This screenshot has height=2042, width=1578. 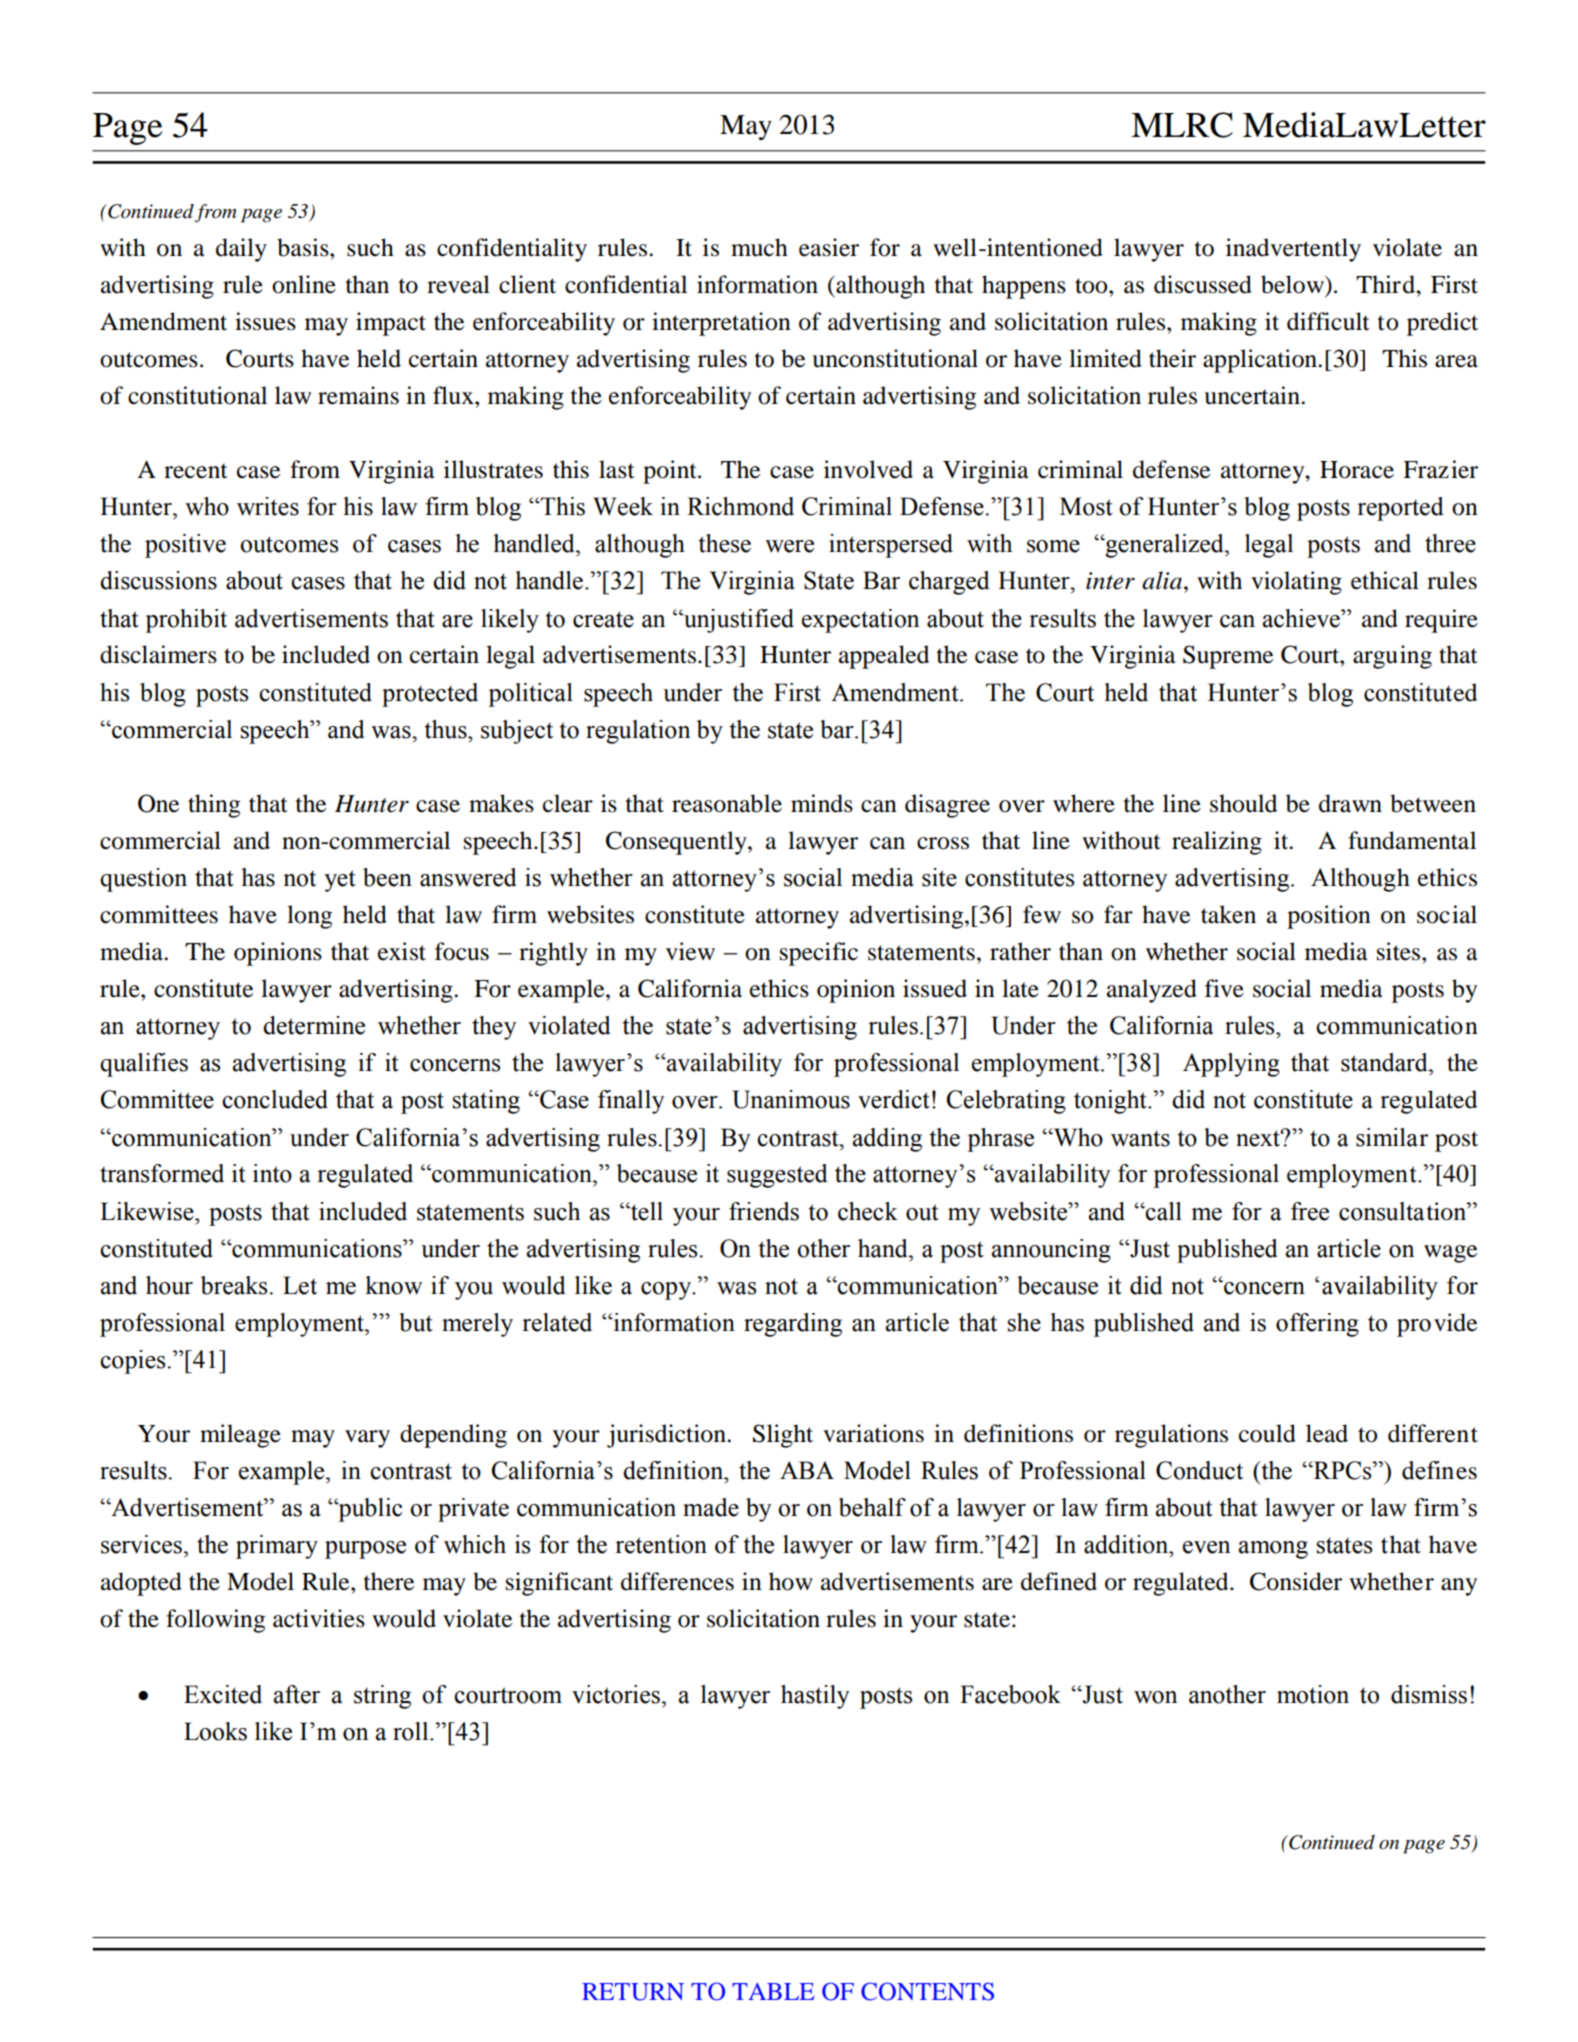 I want to click on below, so click(x=1293, y=284).
